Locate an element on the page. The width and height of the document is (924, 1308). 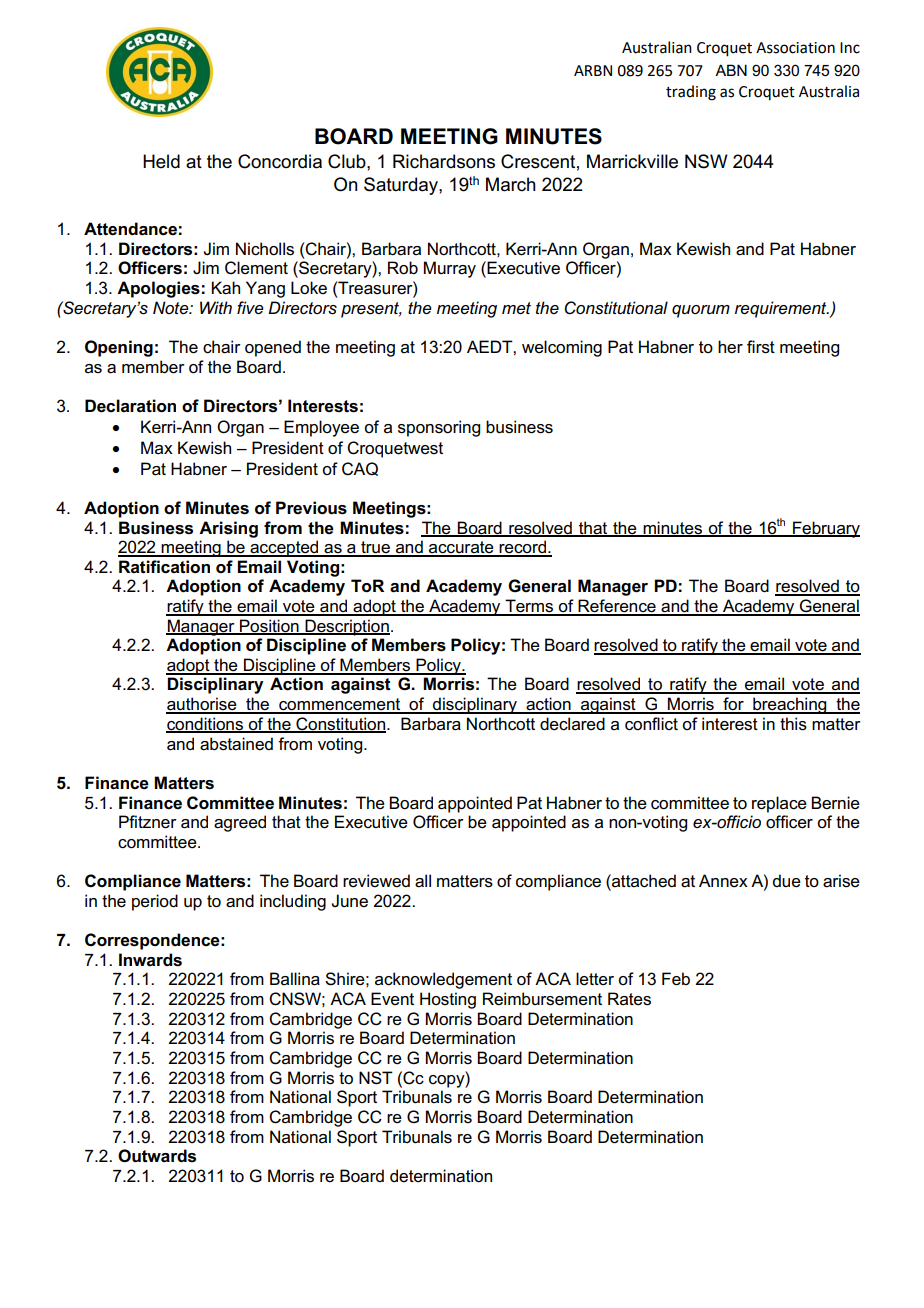
declared is located at coordinates (572, 724).
